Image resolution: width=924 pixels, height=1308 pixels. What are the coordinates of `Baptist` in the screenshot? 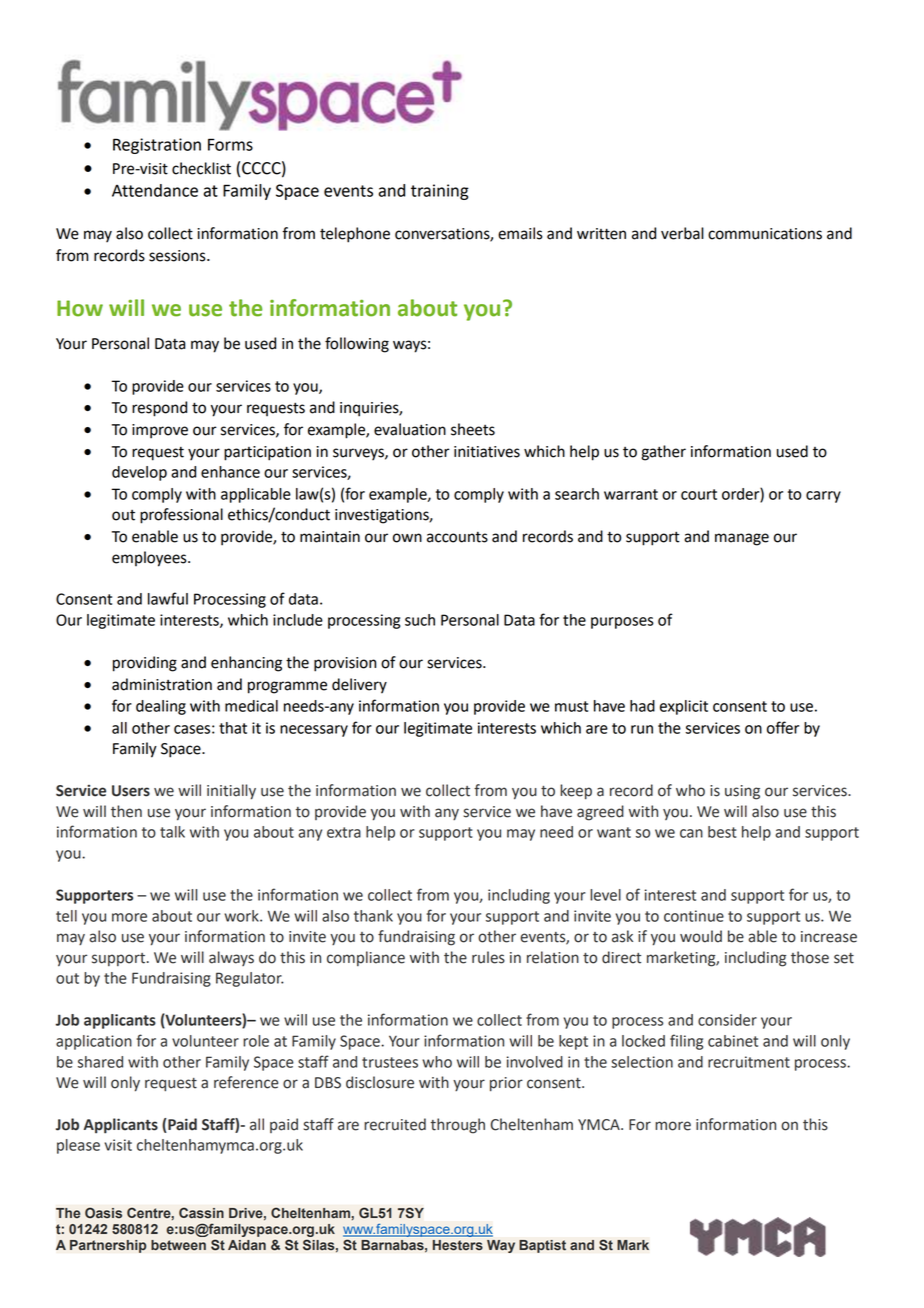 It's located at (542, 1246).
